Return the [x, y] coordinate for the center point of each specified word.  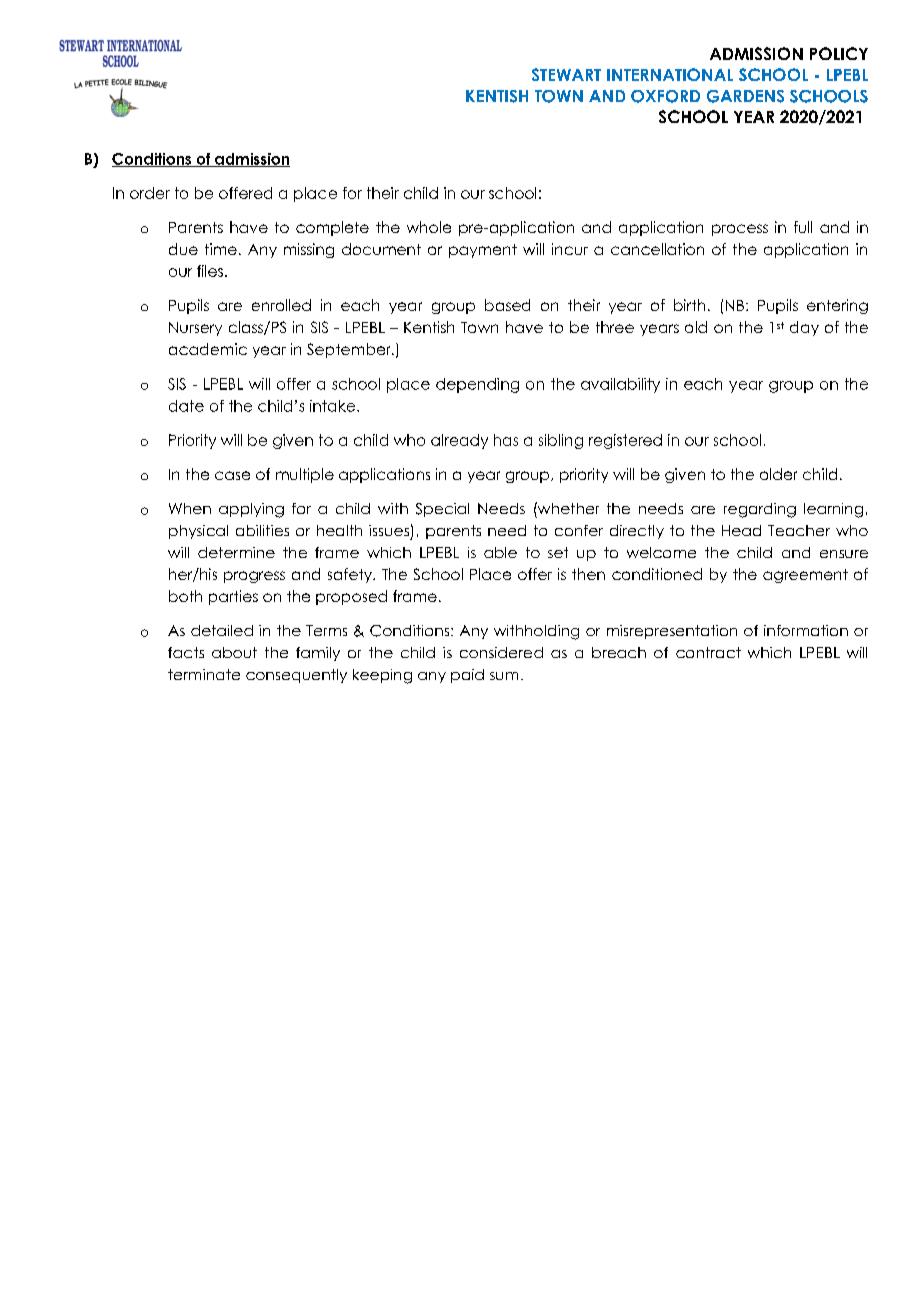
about [234, 652]
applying [251, 510]
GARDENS [745, 96]
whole [429, 227]
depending [477, 385]
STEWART [566, 74]
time [221, 249]
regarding [760, 510]
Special [442, 510]
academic [208, 349]
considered [501, 652]
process [740, 230]
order [150, 193]
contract [708, 652]
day [804, 328]
